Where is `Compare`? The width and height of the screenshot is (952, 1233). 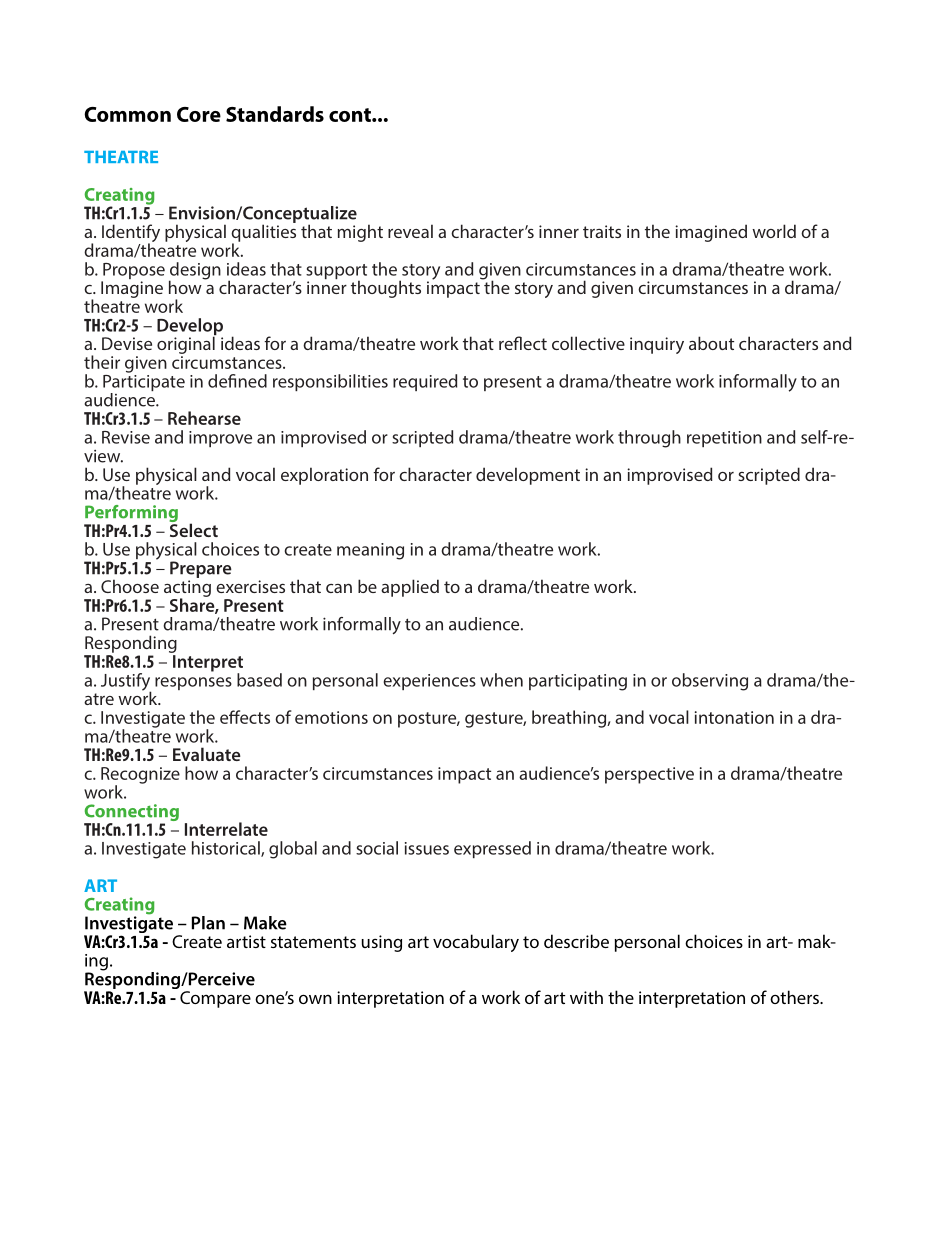
Compare is located at coordinates (215, 999).
